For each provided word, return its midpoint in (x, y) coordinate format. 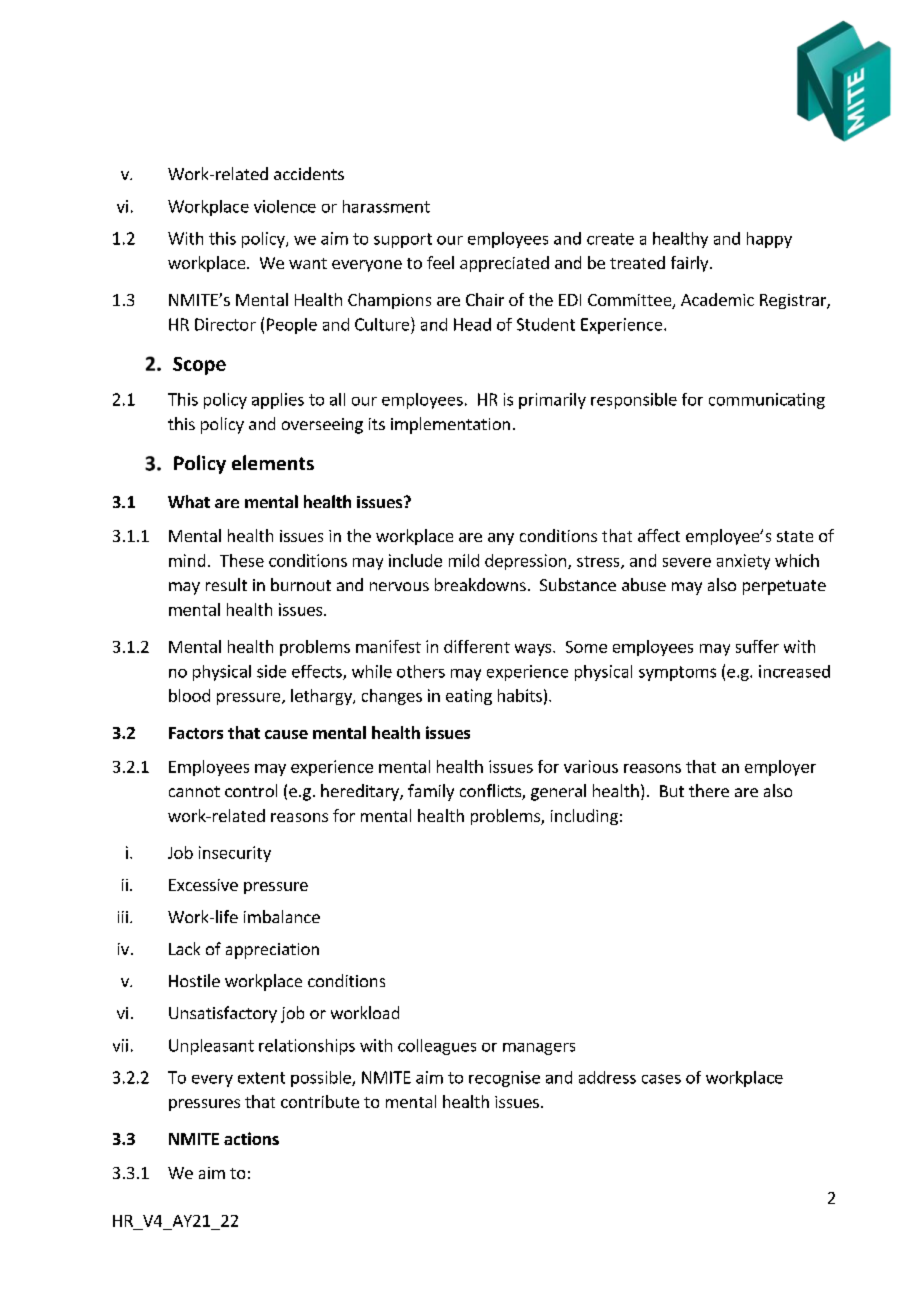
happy (769, 240)
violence (285, 206)
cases (661, 1079)
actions (251, 1138)
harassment (386, 206)
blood (189, 695)
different (477, 646)
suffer (757, 646)
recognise (504, 1079)
